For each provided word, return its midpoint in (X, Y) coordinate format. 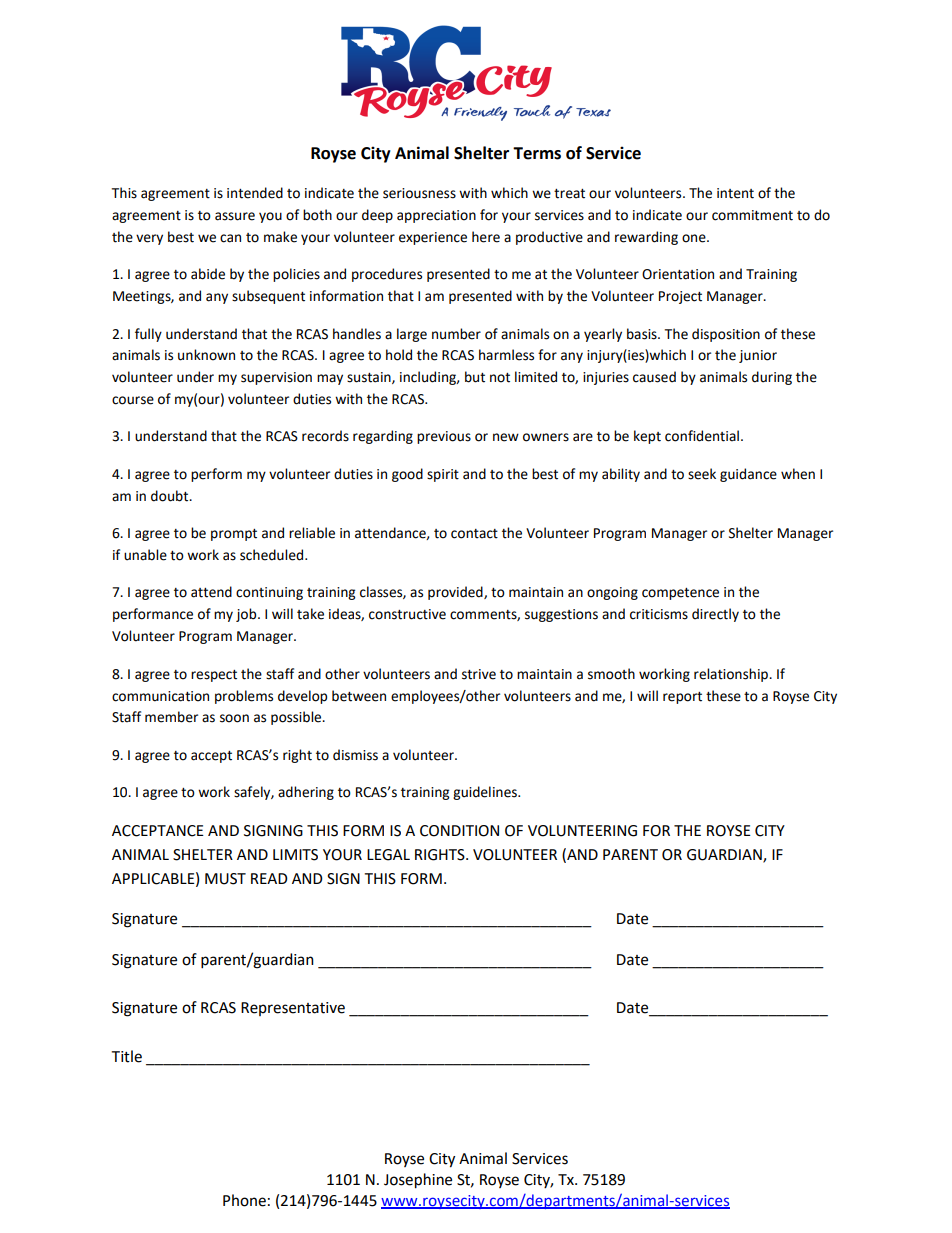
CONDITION (459, 831)
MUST (225, 879)
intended (255, 193)
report (682, 698)
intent (735, 193)
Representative (293, 1009)
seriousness (419, 193)
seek (702, 474)
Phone (244, 1200)
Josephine (418, 1181)
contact (474, 534)
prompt (234, 535)
